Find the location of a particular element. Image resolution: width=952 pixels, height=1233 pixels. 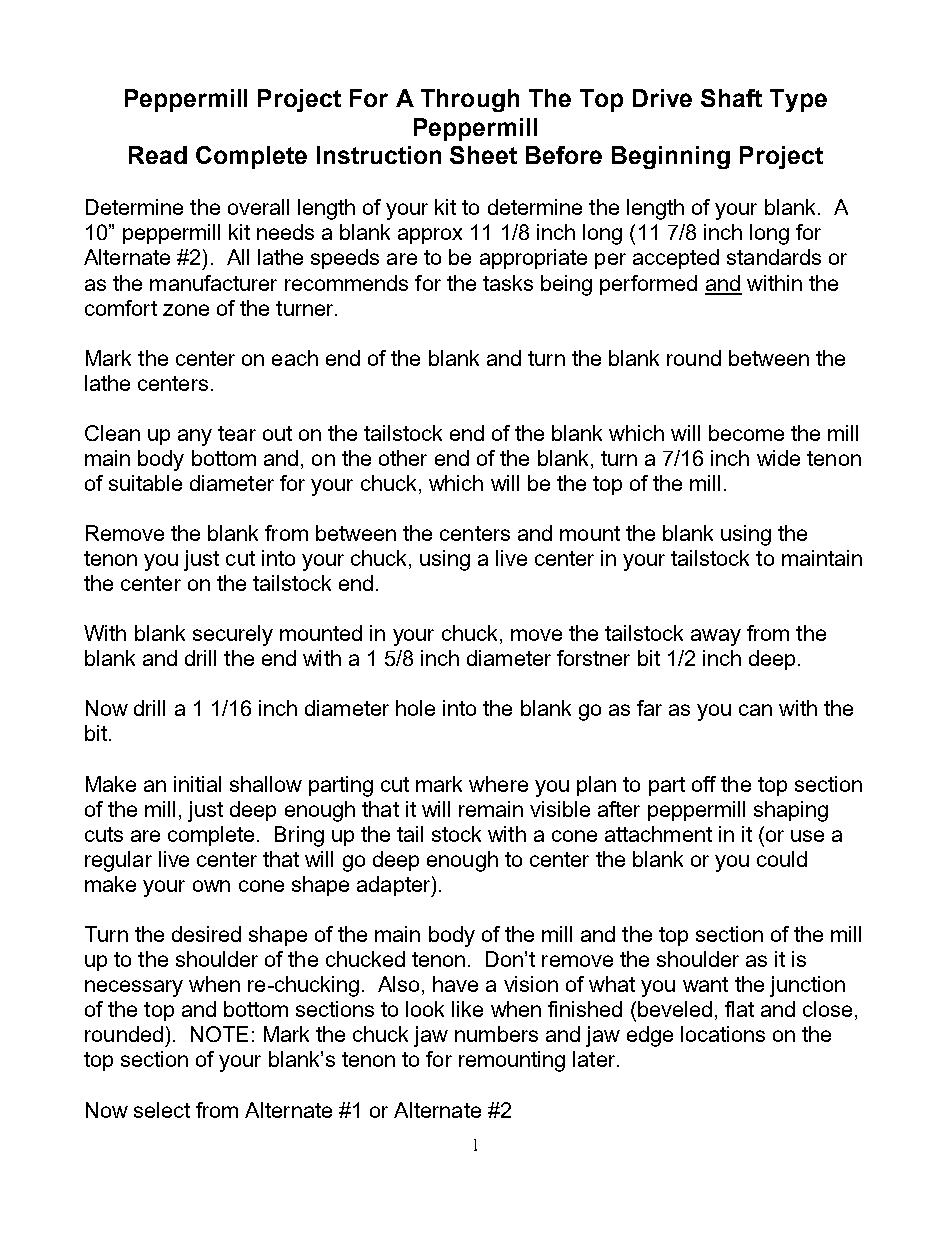

Through is located at coordinates (470, 100).
